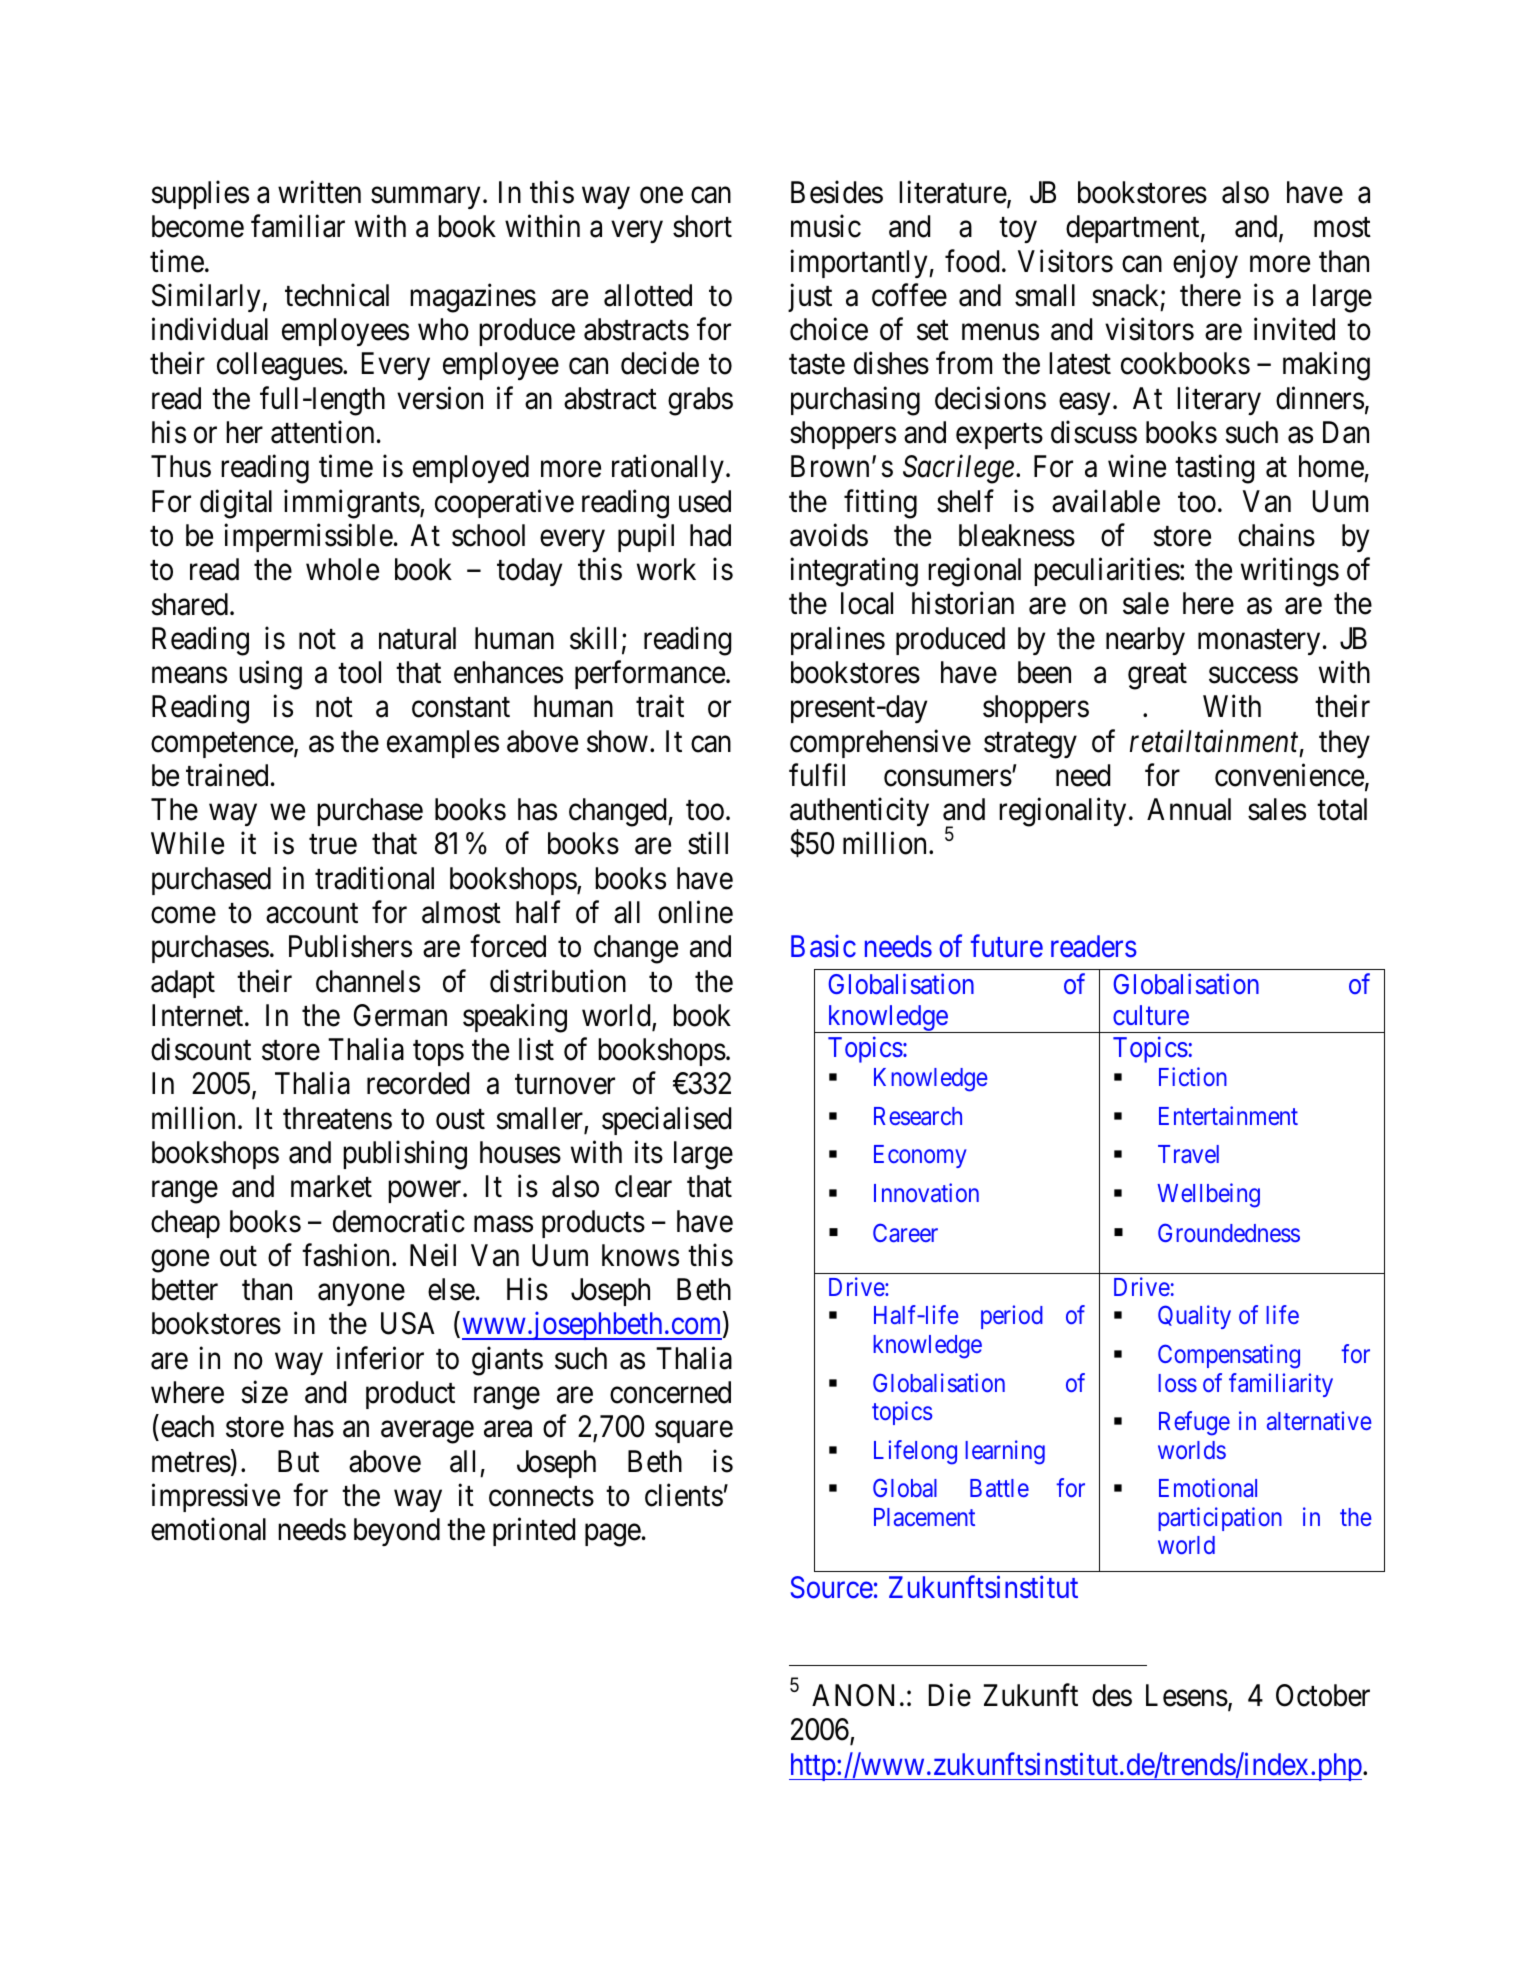 Image resolution: width=1521 pixels, height=1968 pixels. I want to click on October, so click(1323, 1695).
